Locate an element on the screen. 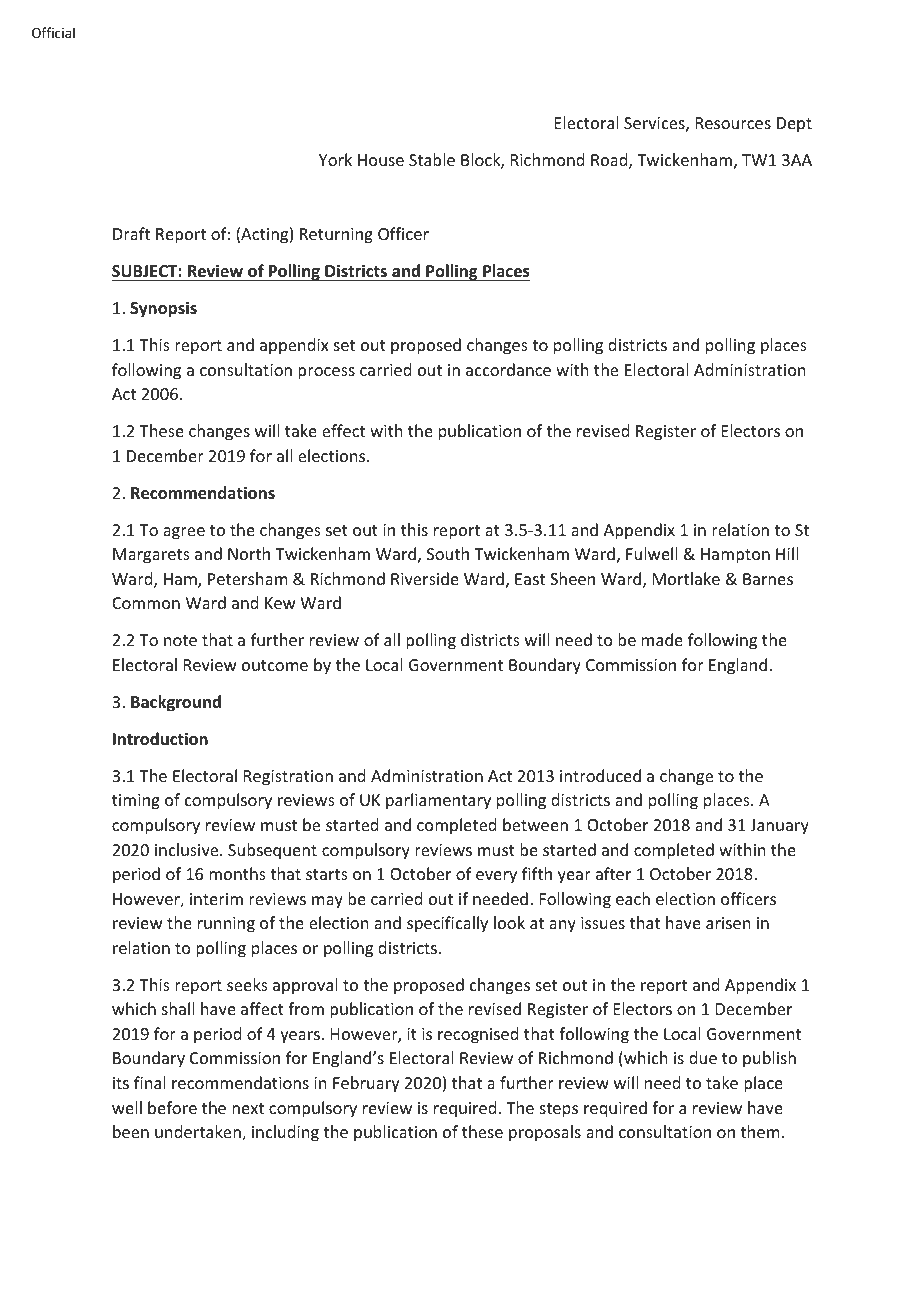  introduced is located at coordinates (600, 775).
